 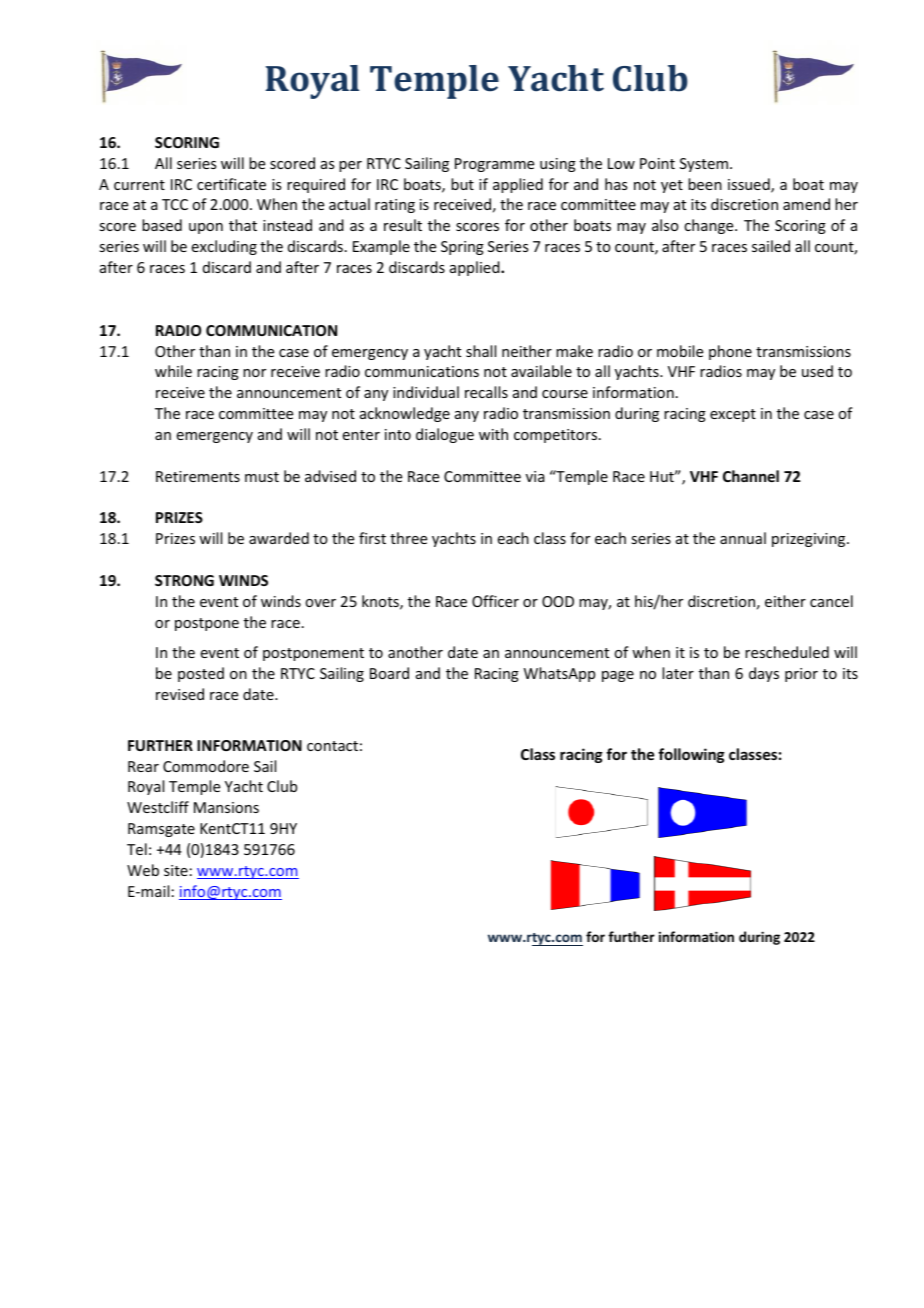 I want to click on following, so click(x=691, y=755).
